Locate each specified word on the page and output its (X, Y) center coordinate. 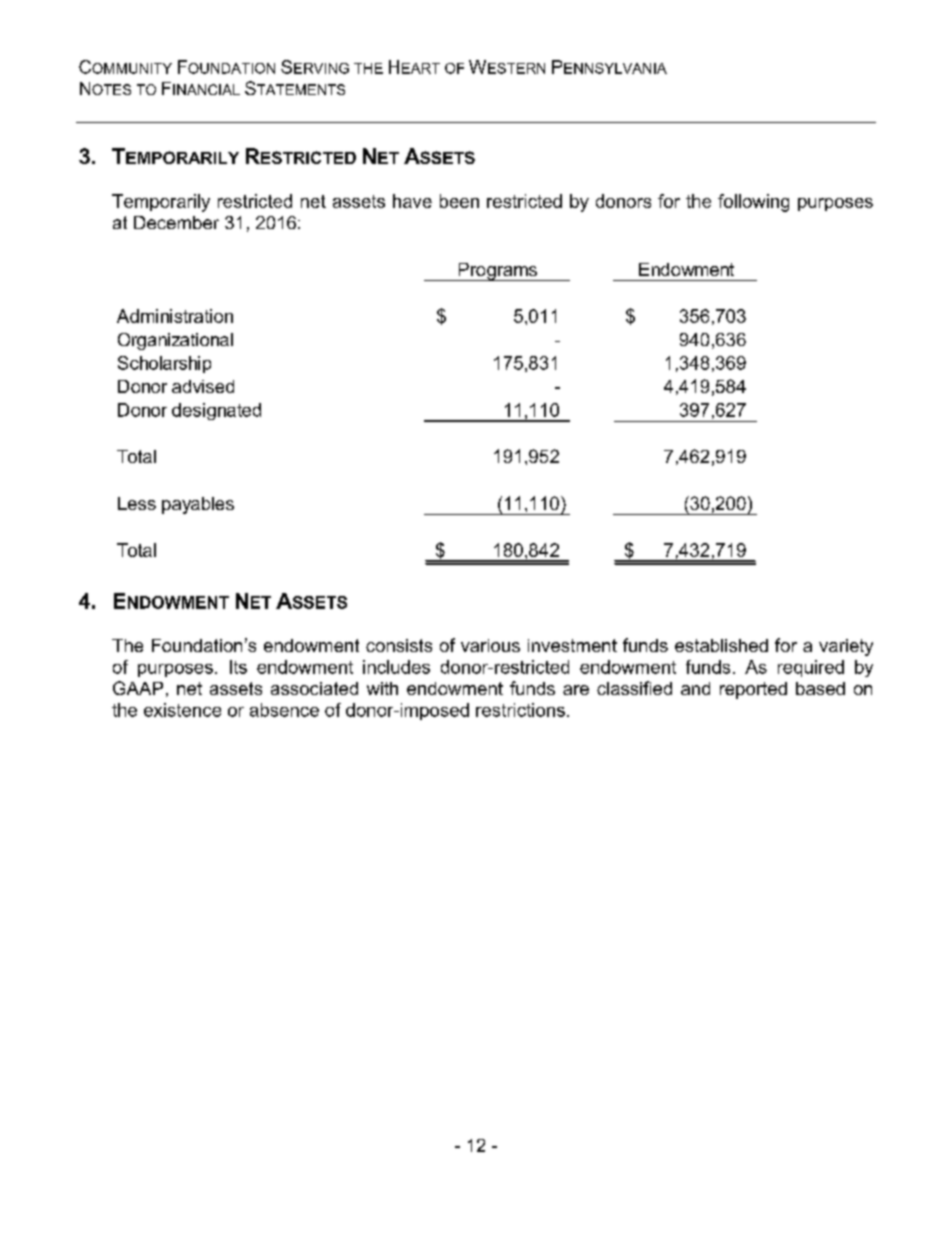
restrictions (520, 710)
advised (203, 386)
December (176, 222)
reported (753, 690)
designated (216, 411)
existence (182, 710)
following (753, 203)
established (721, 645)
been (459, 201)
